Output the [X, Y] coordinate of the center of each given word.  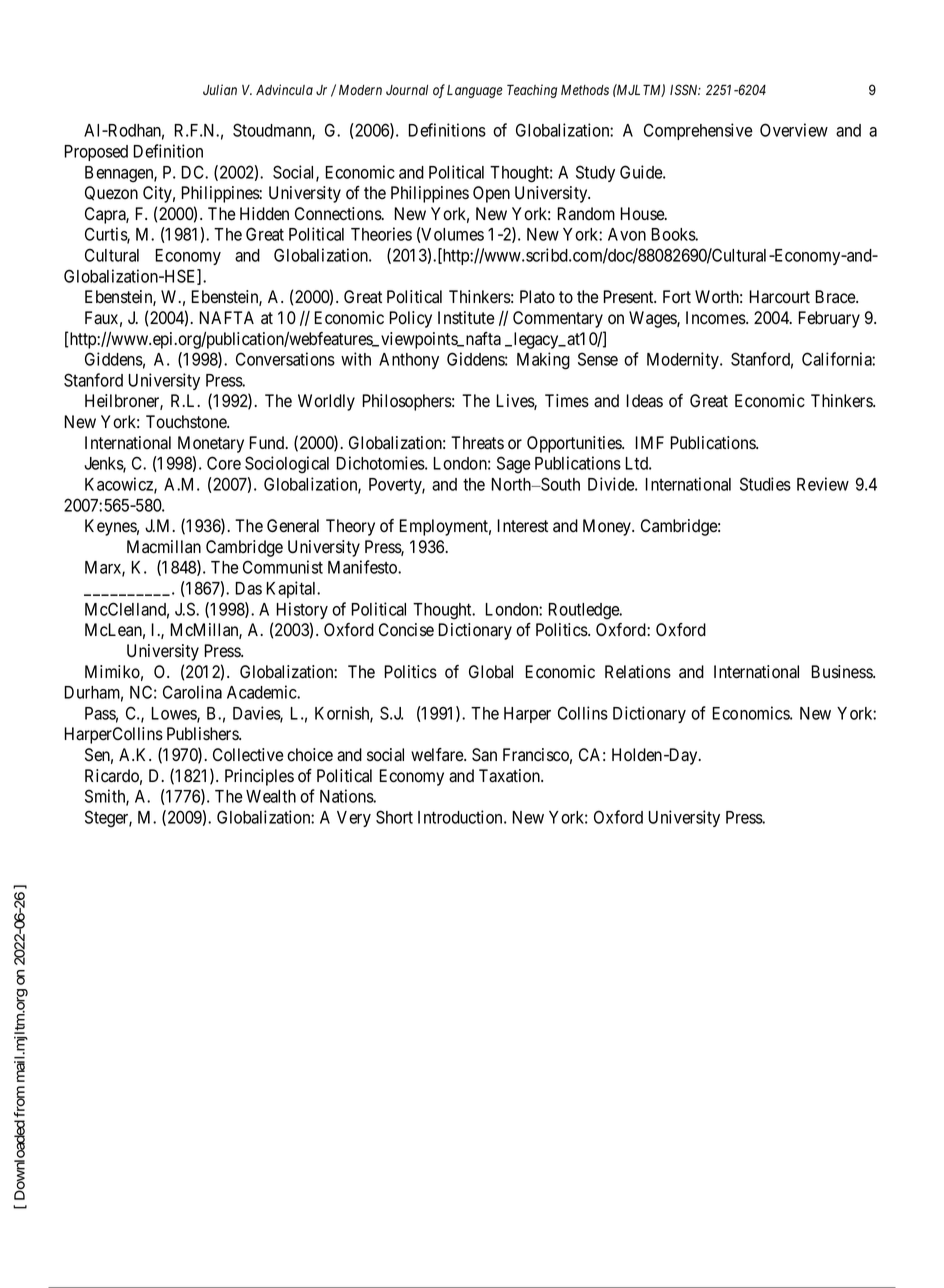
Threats [477, 443]
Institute [466, 318]
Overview [794, 130]
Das [248, 588]
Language [475, 91]
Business [842, 672]
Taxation [510, 776]
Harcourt [779, 297]
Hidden [264, 214]
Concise [406, 630]
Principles [259, 777]
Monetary [211, 444]
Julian [220, 89]
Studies [765, 484]
